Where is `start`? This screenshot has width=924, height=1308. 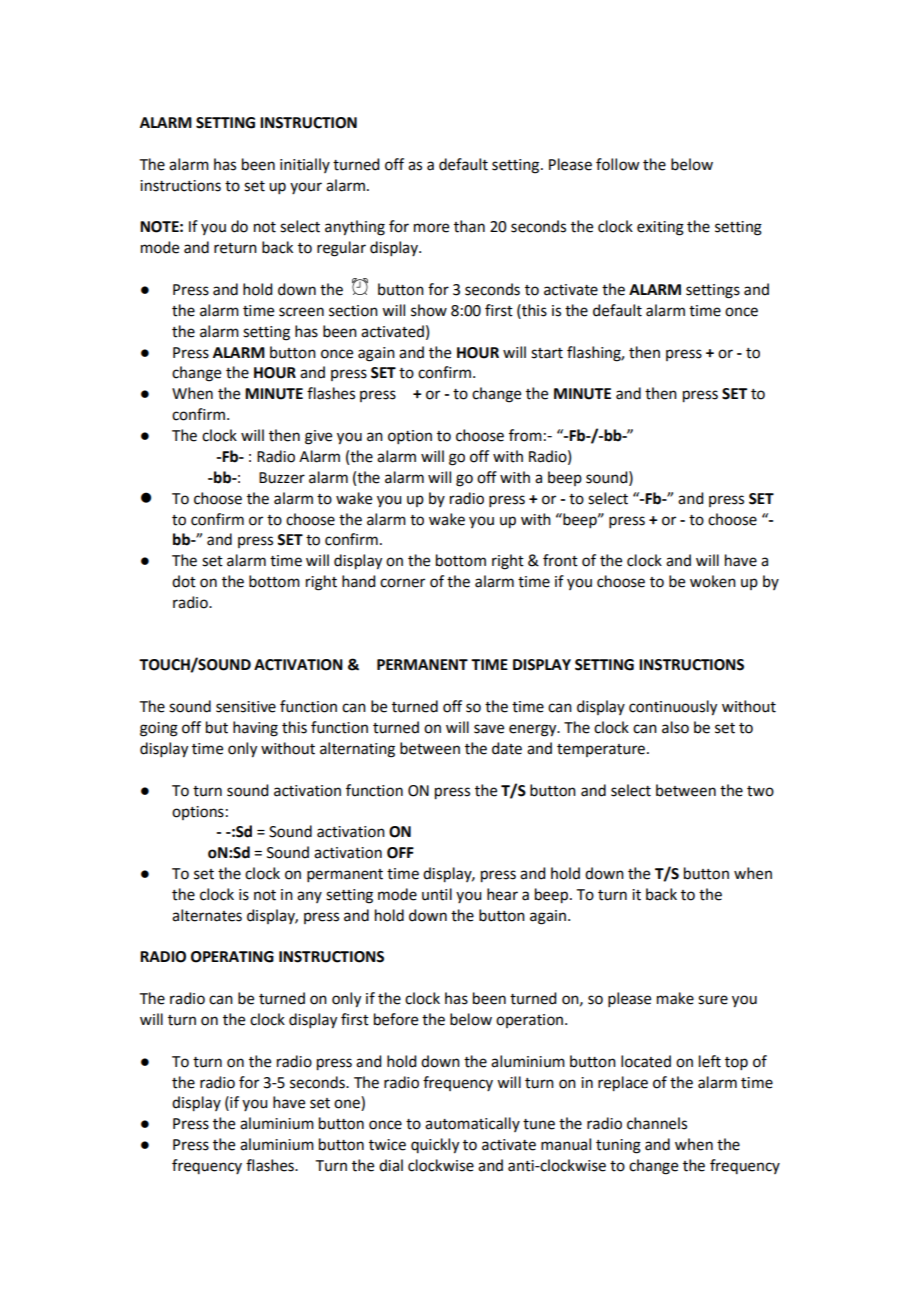
start is located at coordinates (547, 353).
